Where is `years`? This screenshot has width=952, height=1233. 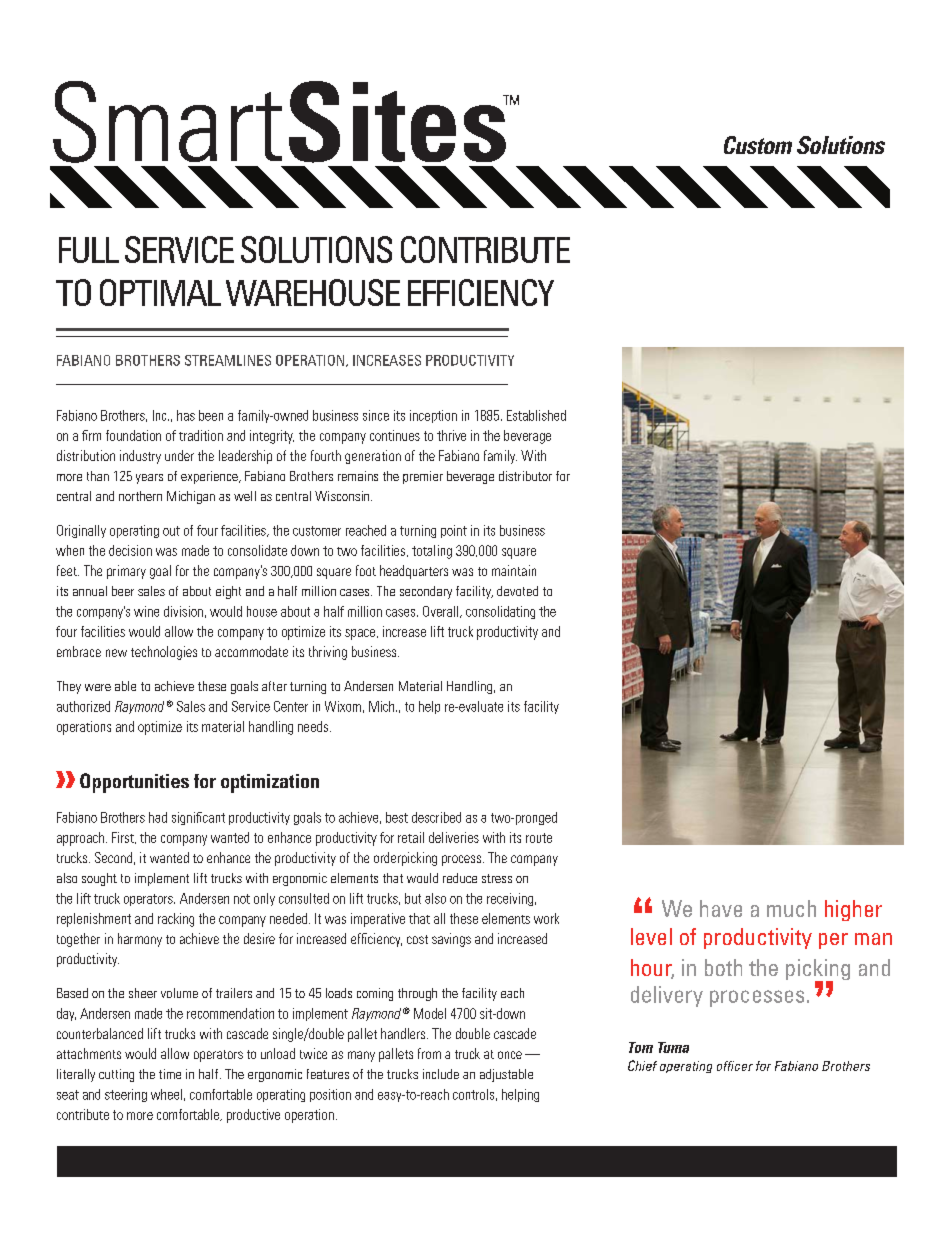
years is located at coordinates (149, 479).
